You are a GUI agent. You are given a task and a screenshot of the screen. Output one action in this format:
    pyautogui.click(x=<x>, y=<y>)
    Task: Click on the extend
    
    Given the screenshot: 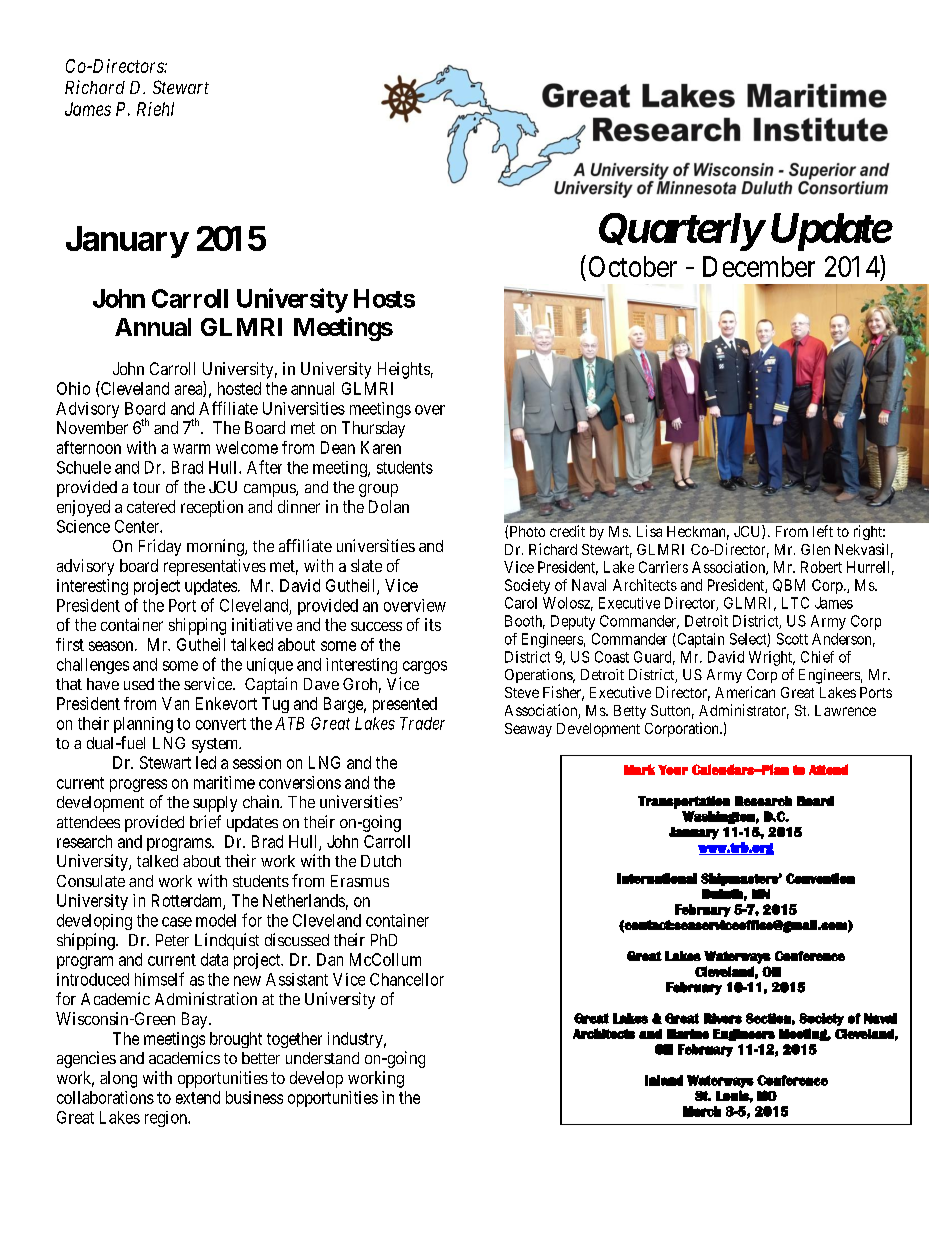 What is the action you would take?
    pyautogui.click(x=198, y=1097)
